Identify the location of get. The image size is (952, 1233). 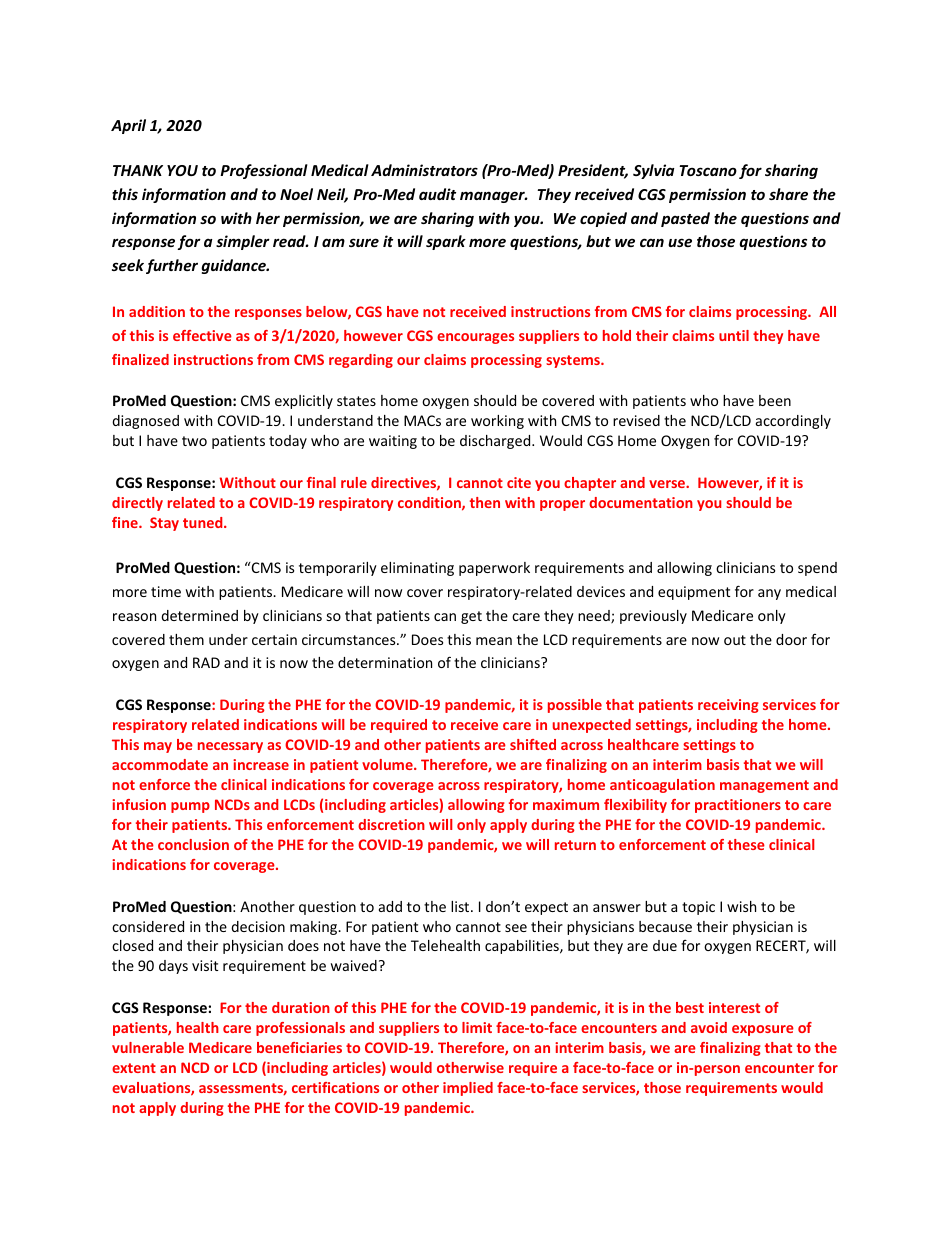
(471, 617).
